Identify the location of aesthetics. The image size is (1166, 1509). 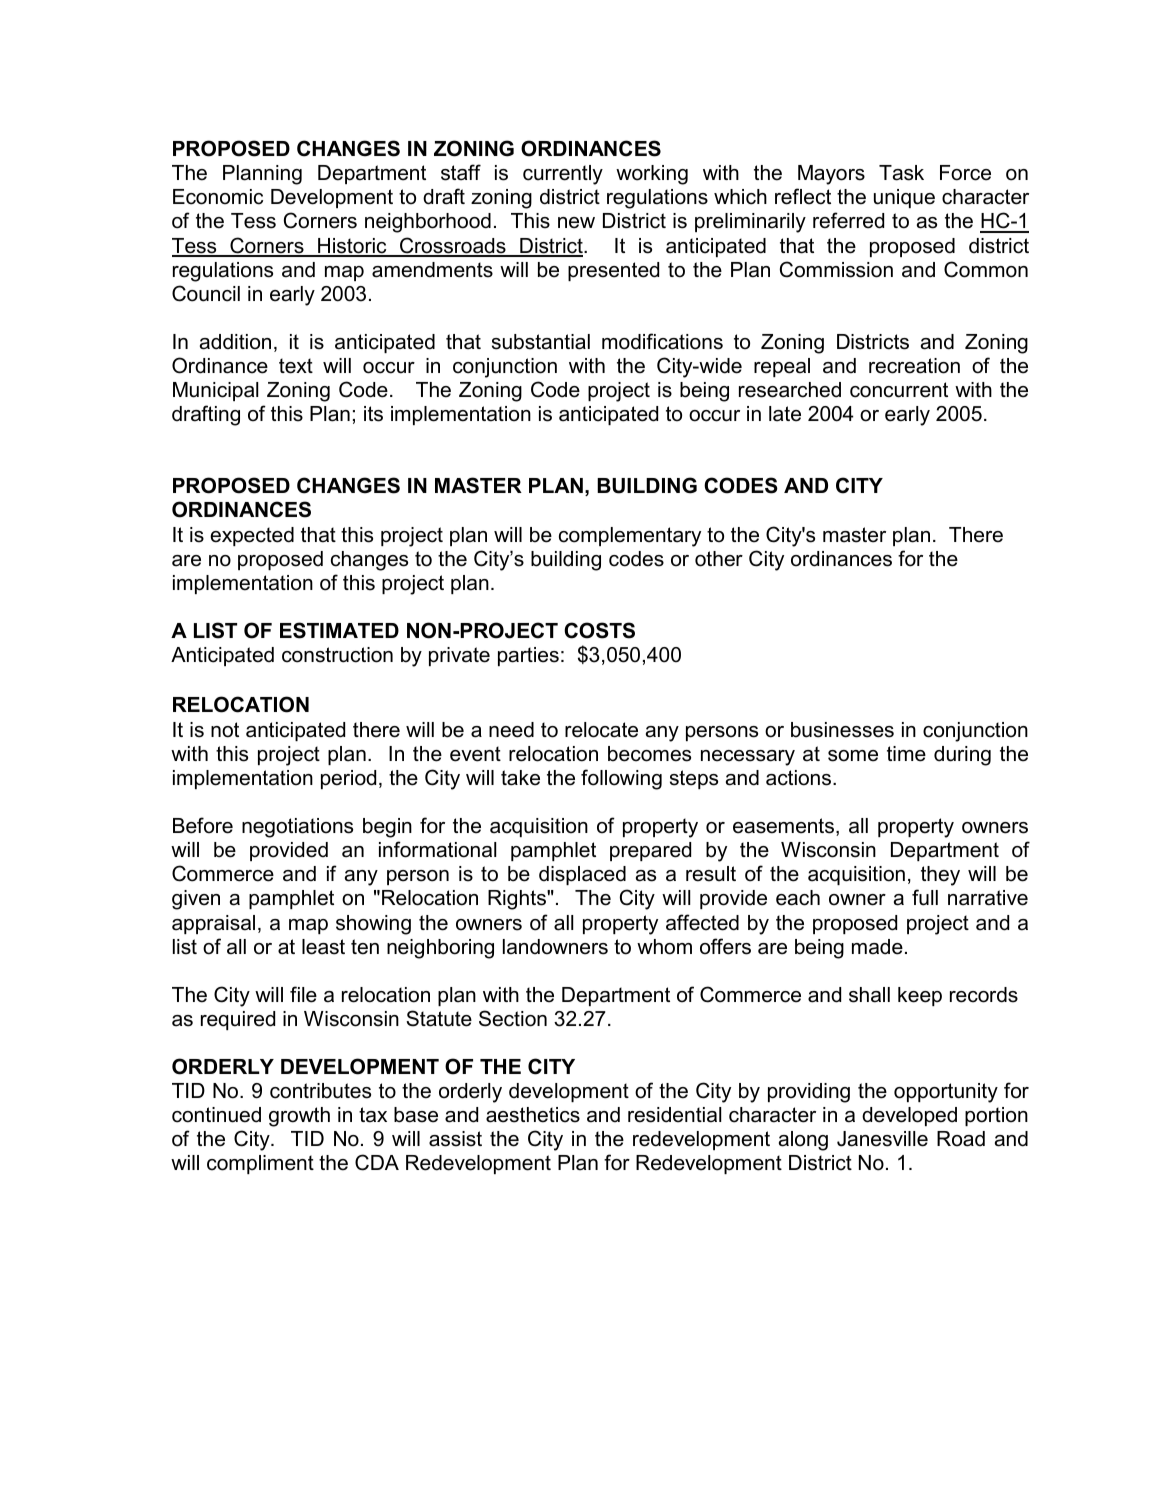
(533, 1115).
